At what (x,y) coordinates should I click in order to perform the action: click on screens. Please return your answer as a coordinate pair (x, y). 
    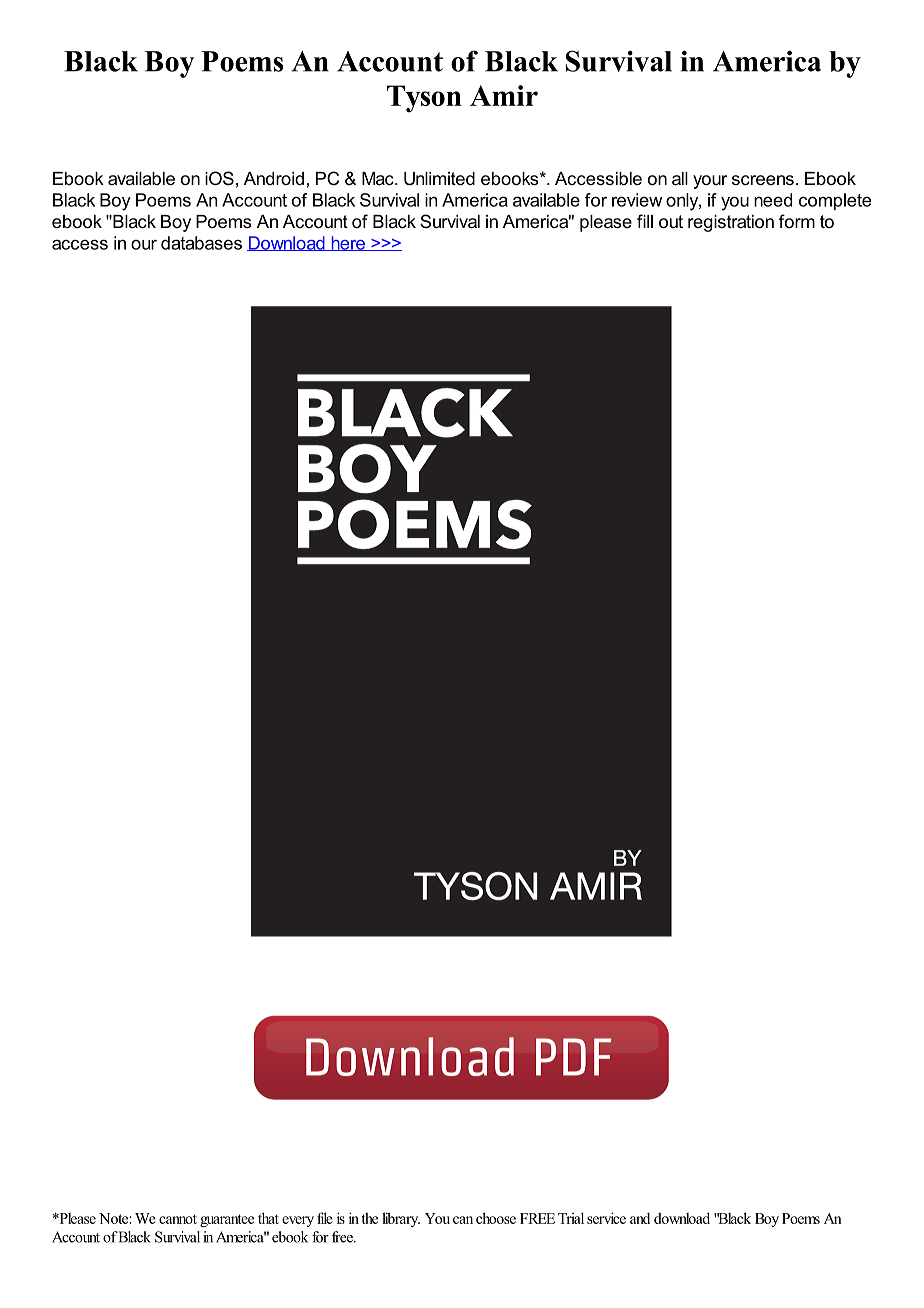
    Looking at the image, I should click on (763, 180).
